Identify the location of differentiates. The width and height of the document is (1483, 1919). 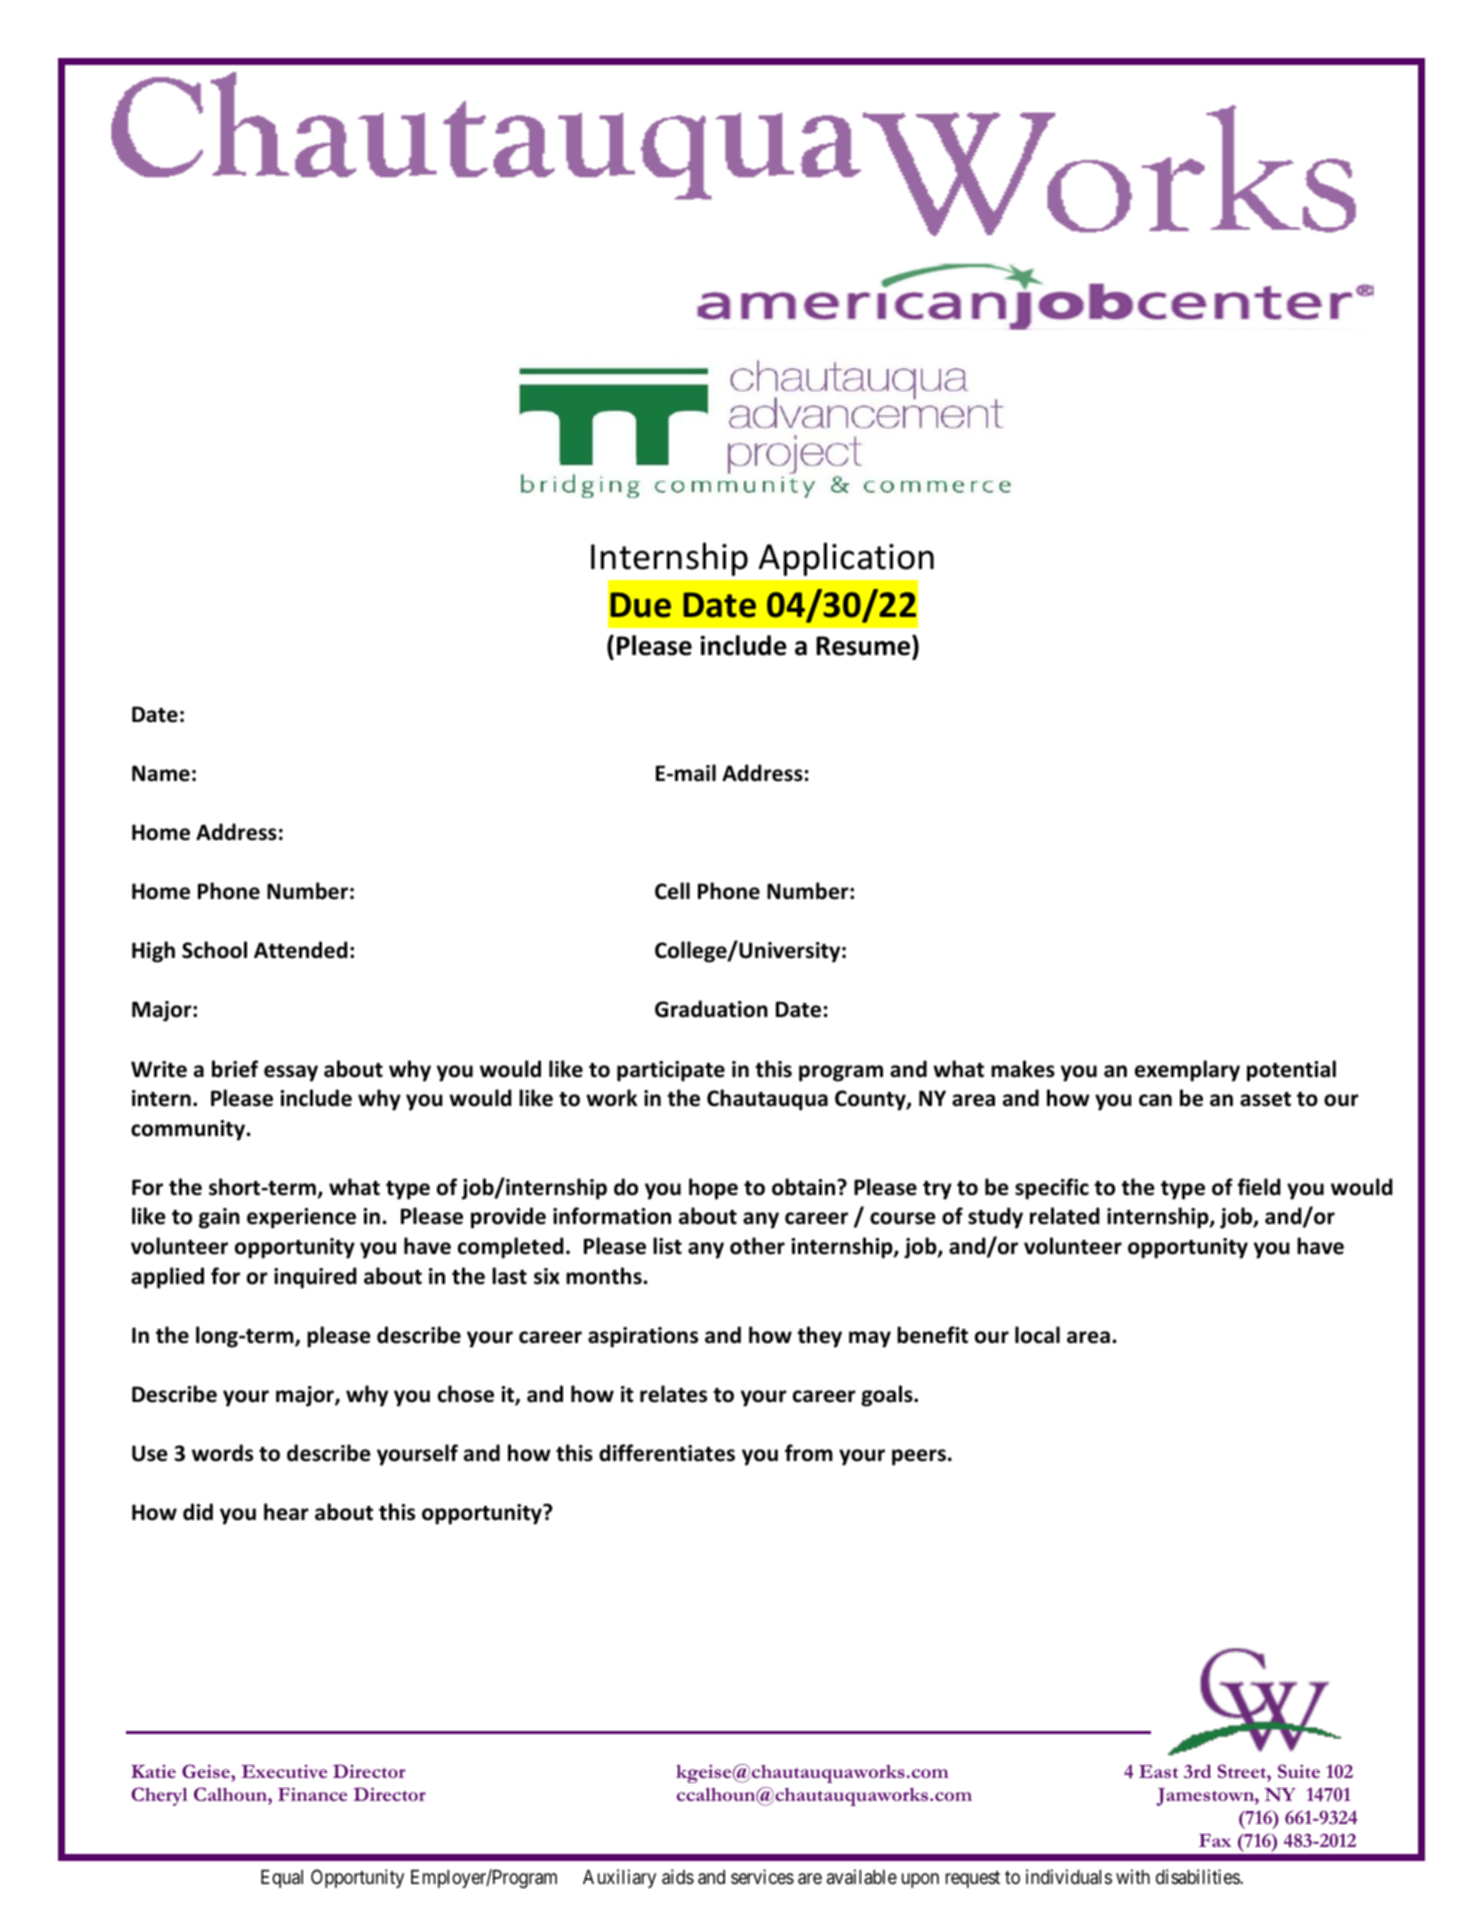
(667, 1453).
